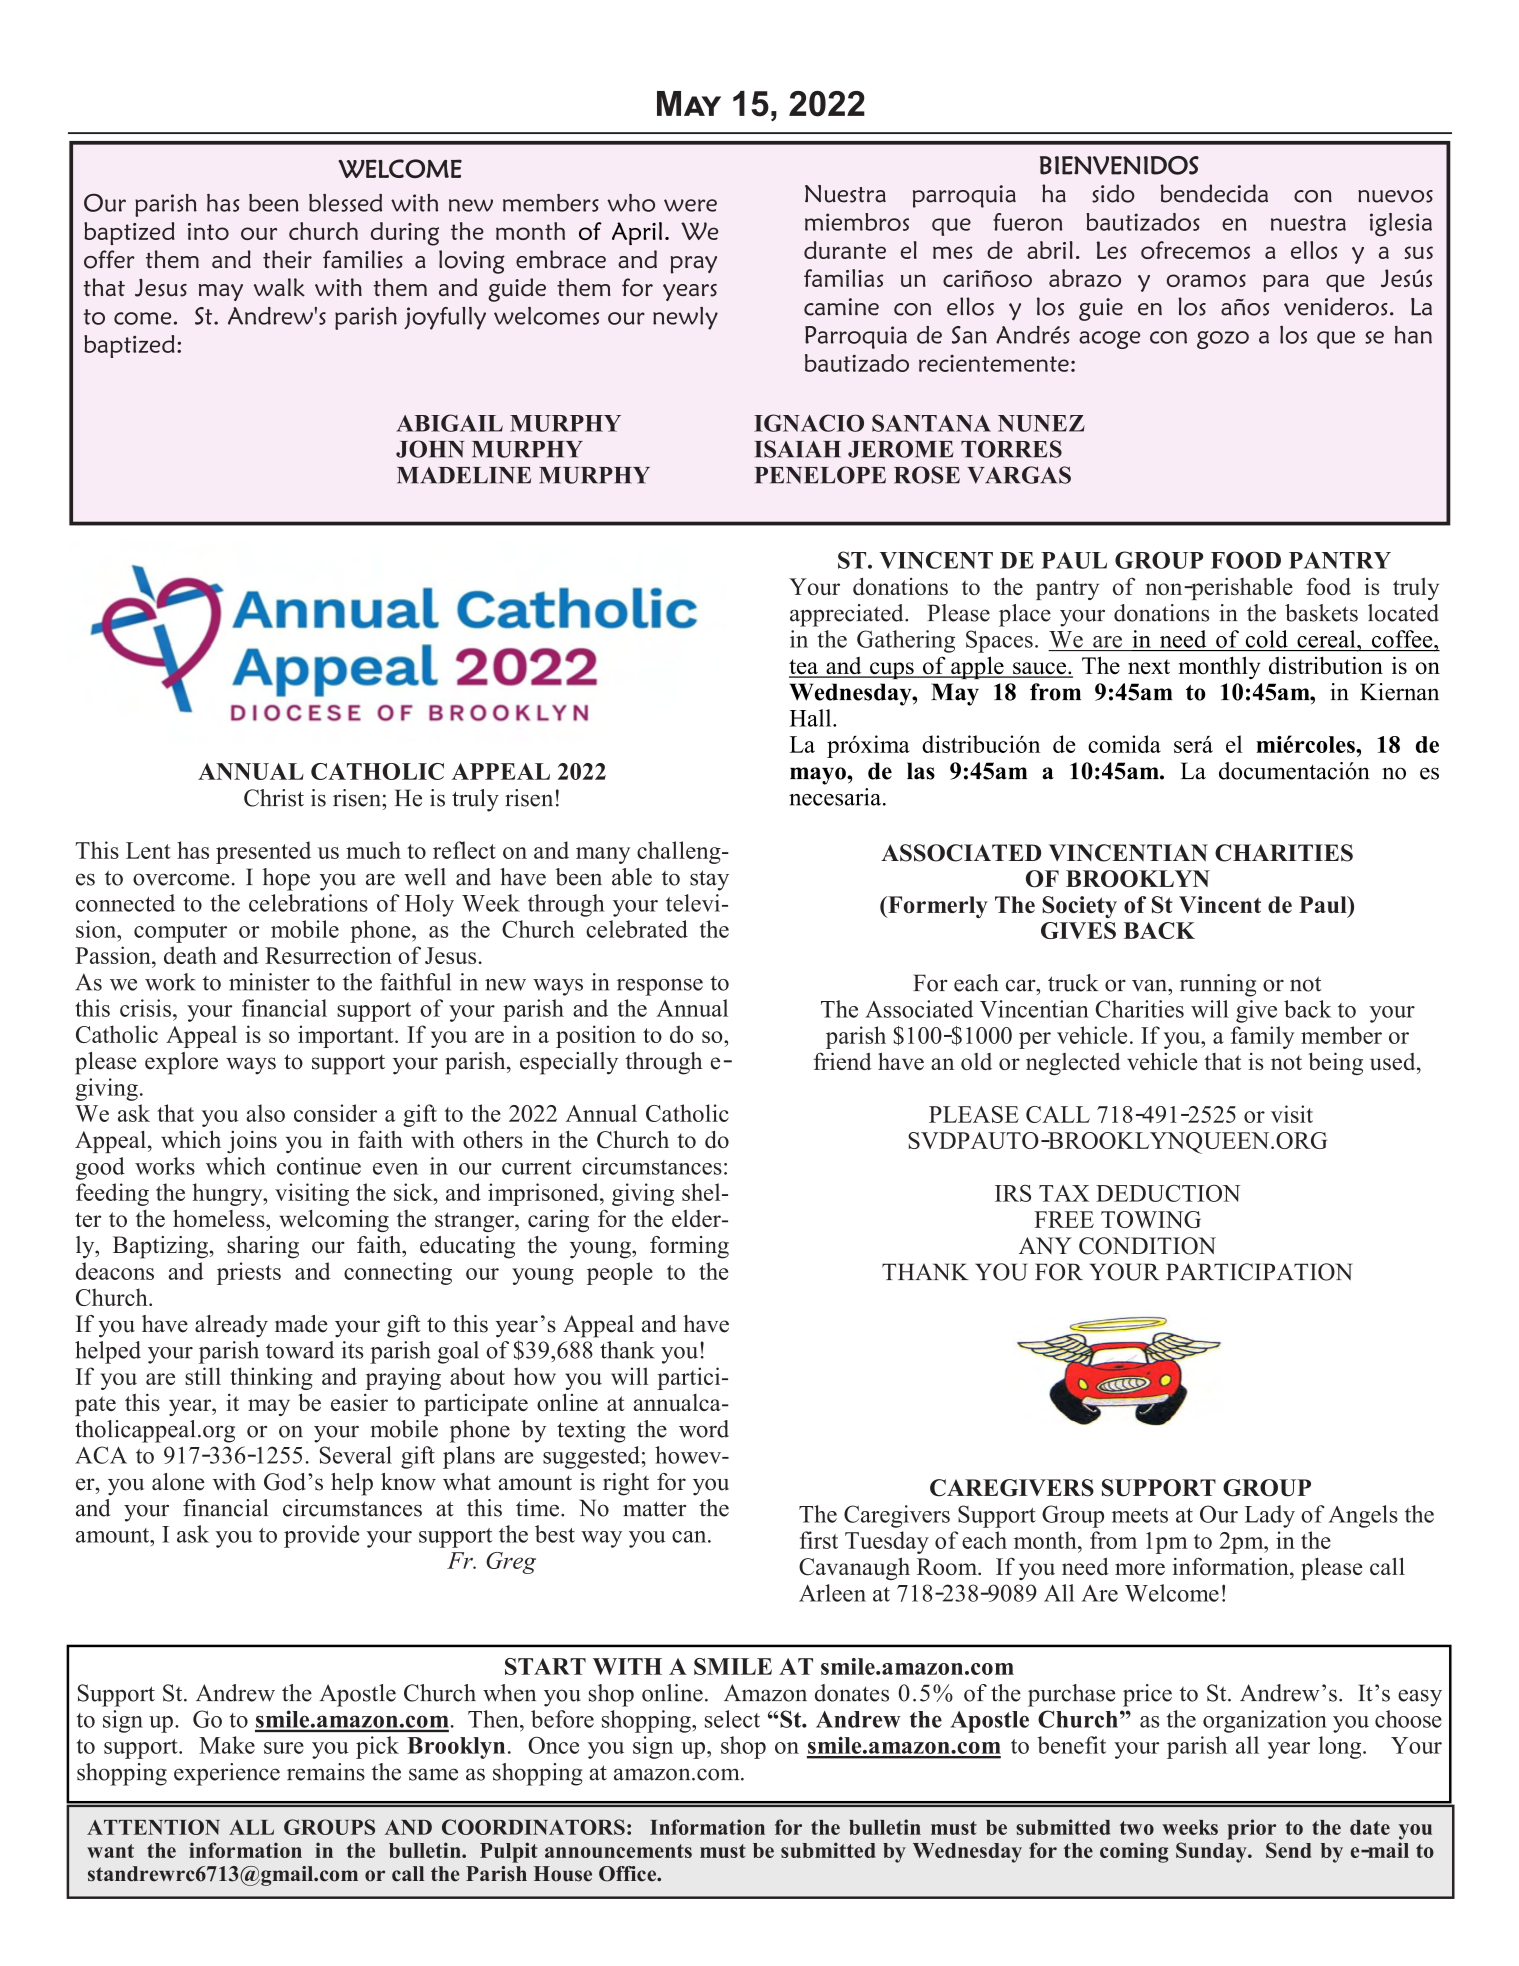 This document has width=1519, height=1966. Describe the element at coordinates (1286, 283) in the document. I see `para` at that location.
